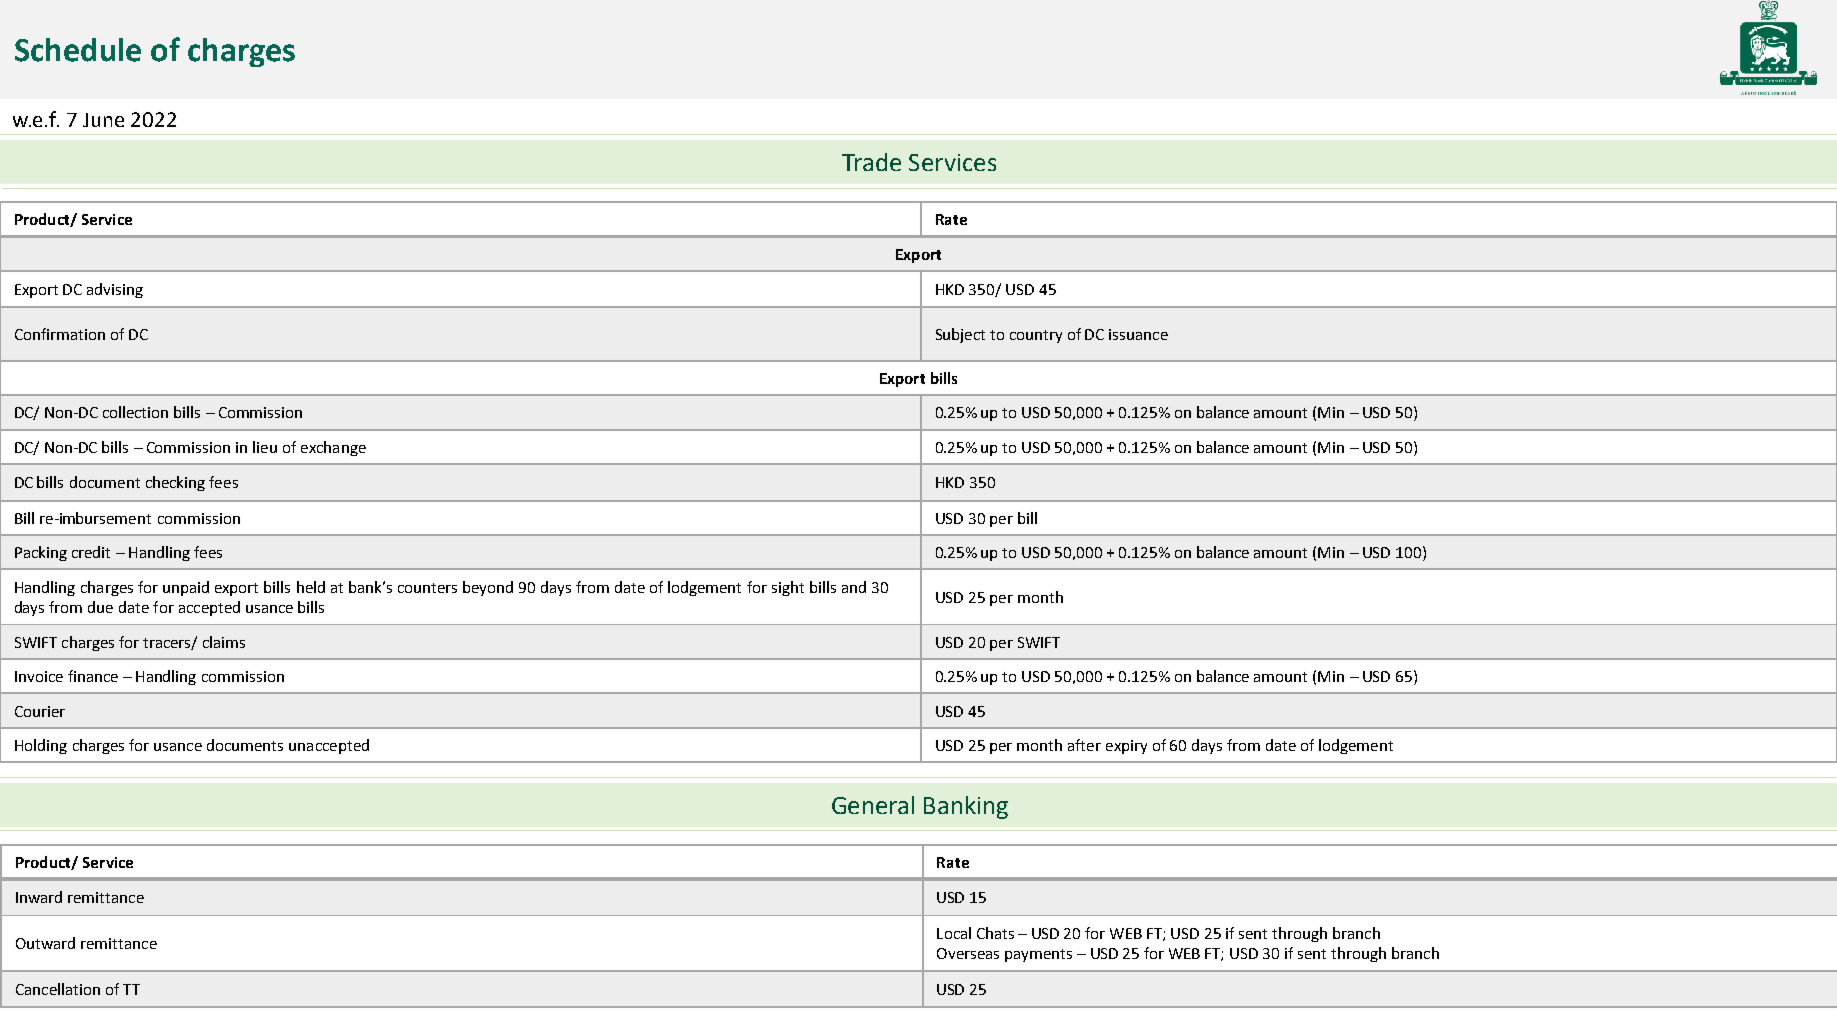 The width and height of the page is (1837, 1033). Describe the element at coordinates (488, 588) in the page. I see `beyond` at that location.
